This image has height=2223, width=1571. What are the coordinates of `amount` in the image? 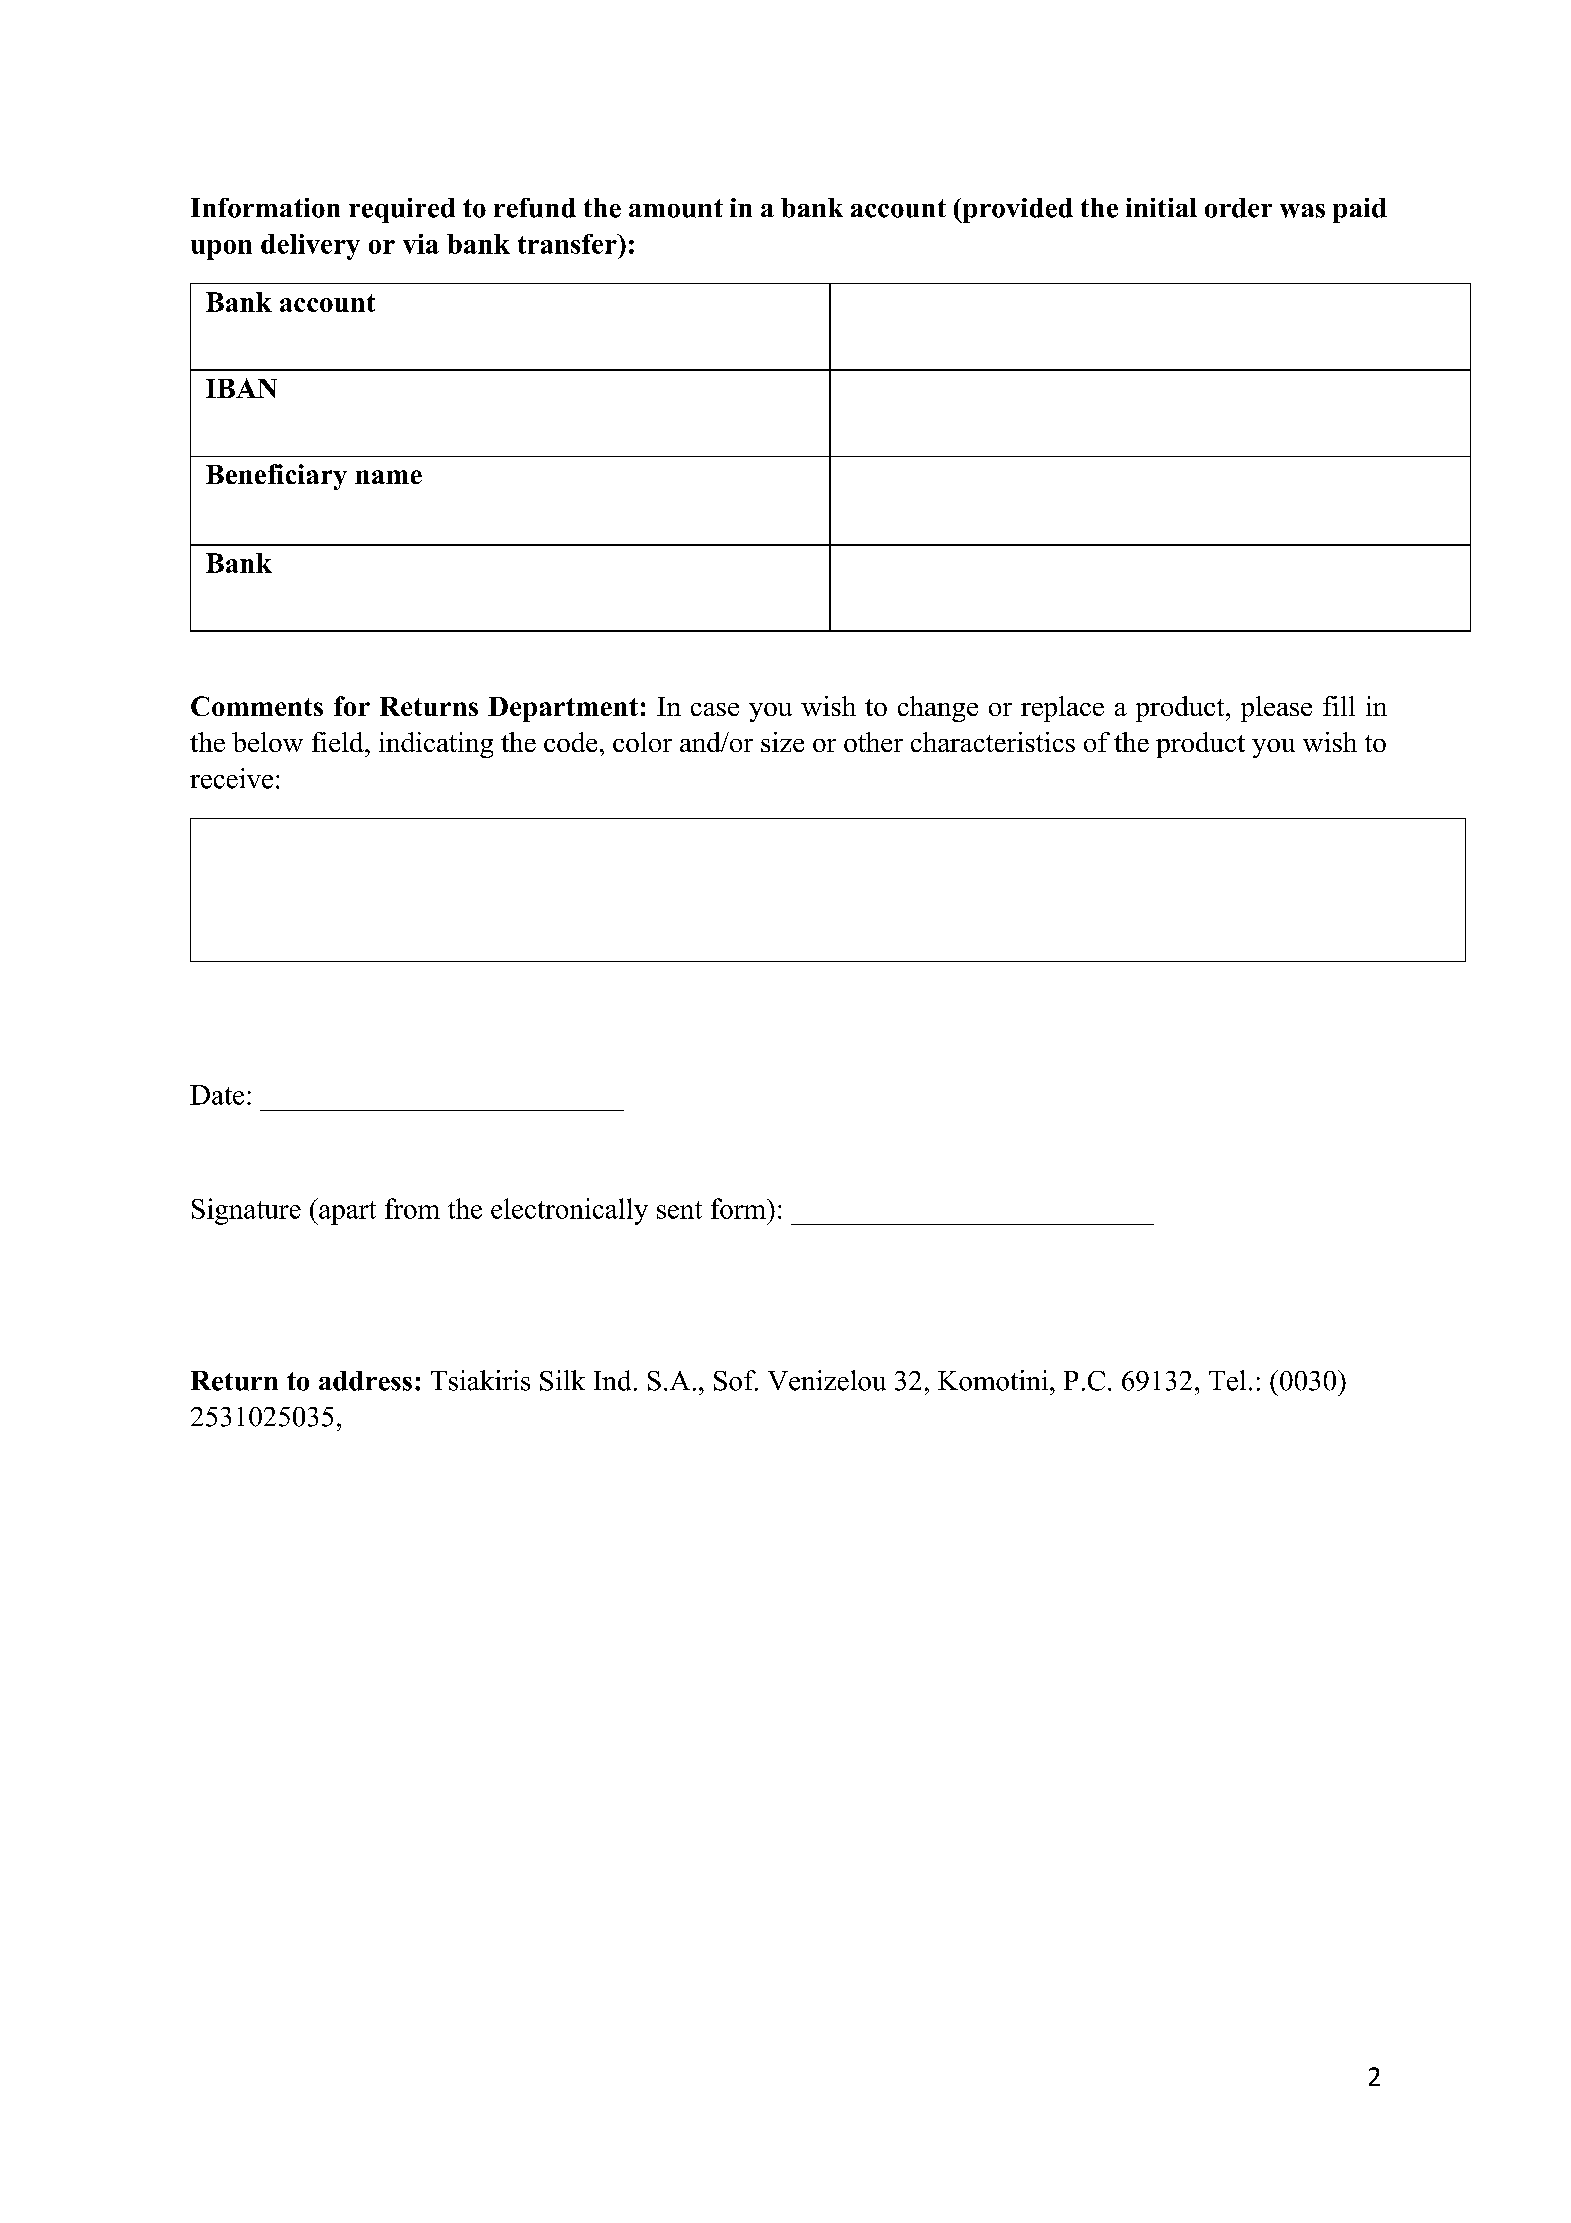 It's located at (676, 208).
